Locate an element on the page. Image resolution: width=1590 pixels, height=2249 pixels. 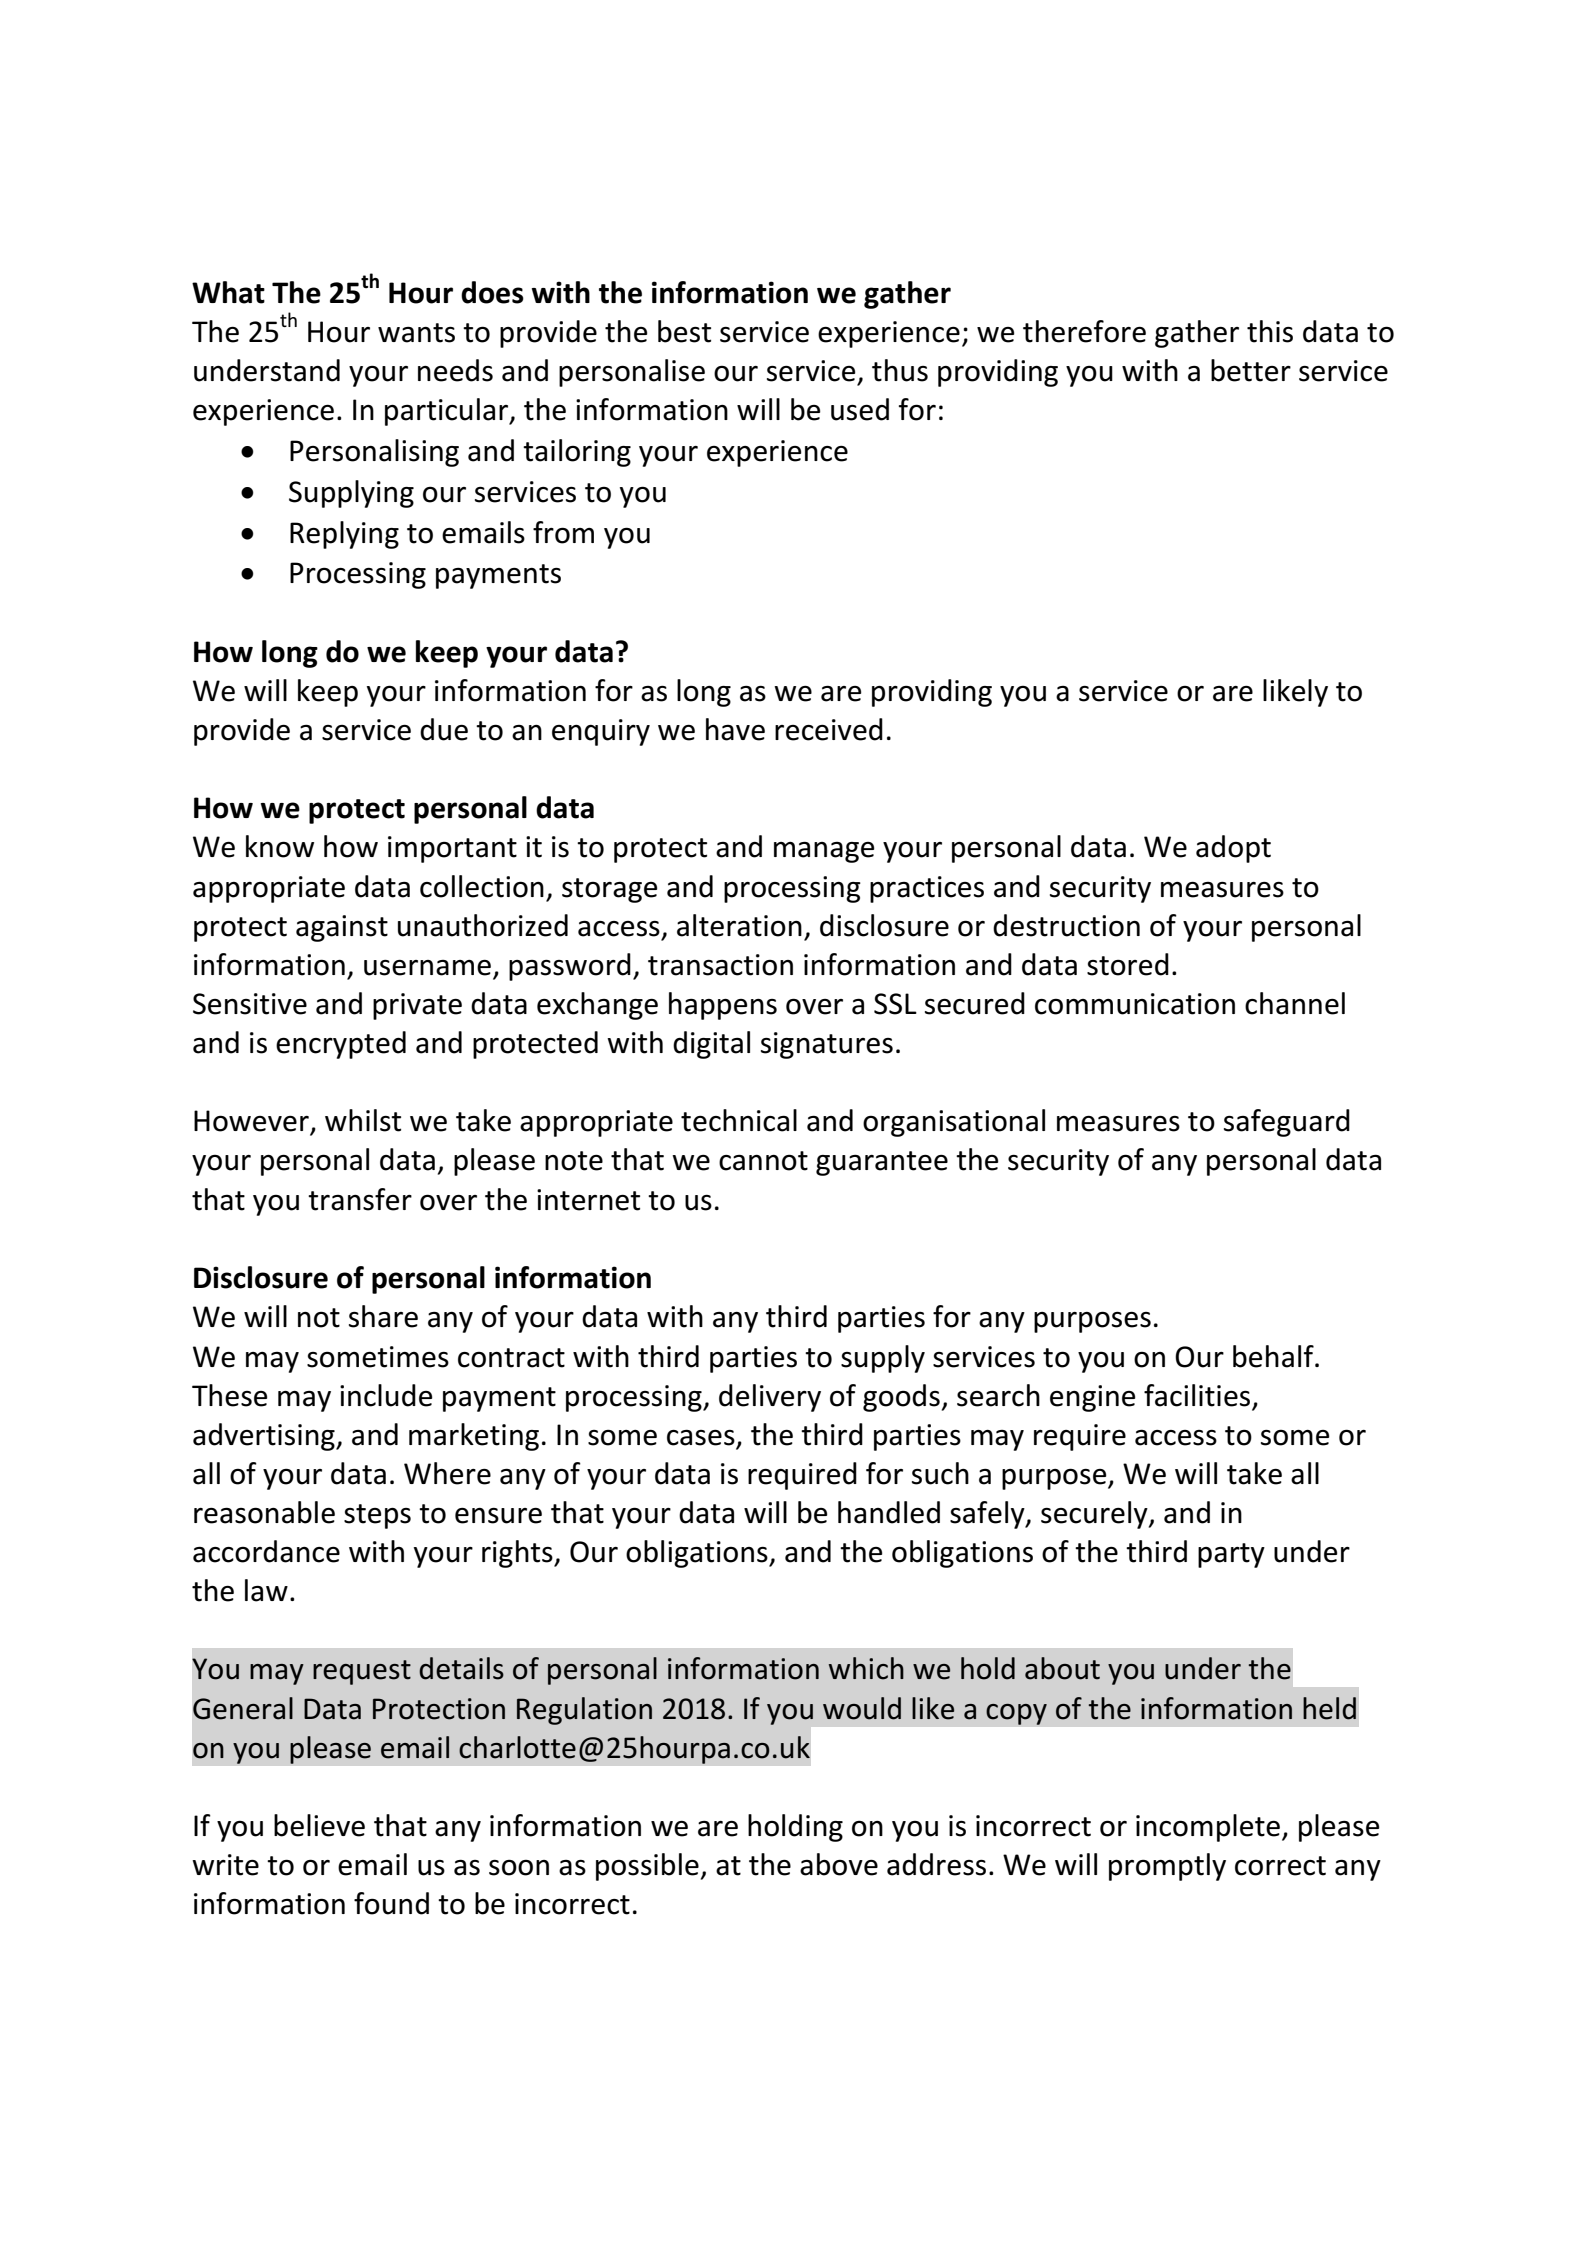
technical is located at coordinates (739, 1120).
